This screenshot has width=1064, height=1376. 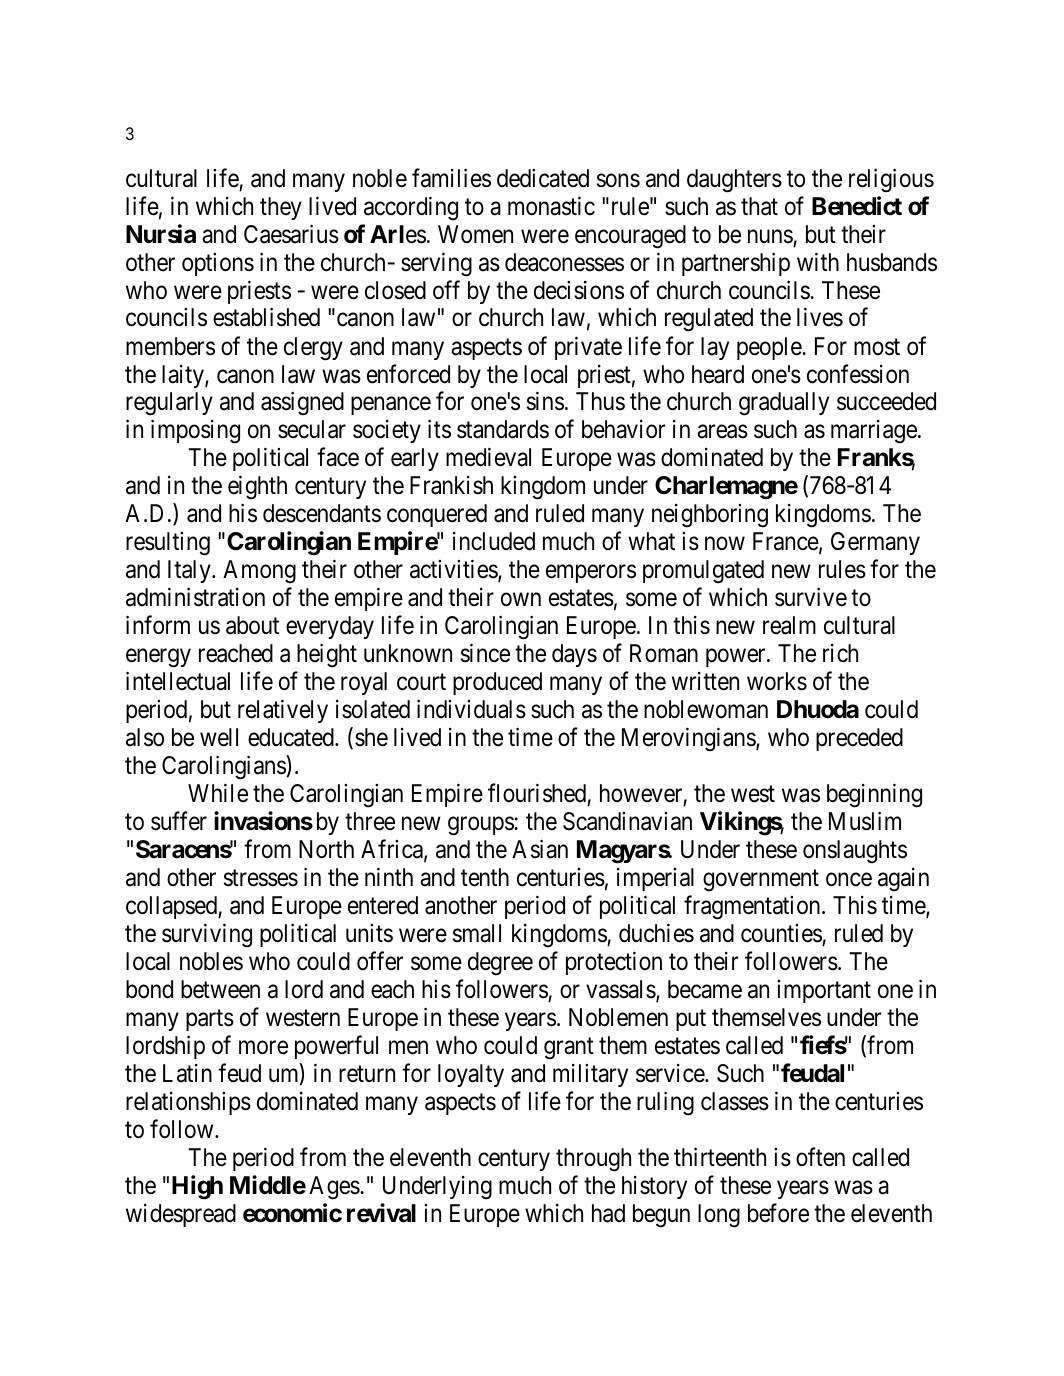 What do you see at coordinates (281, 208) in the screenshot?
I see `they` at bounding box center [281, 208].
